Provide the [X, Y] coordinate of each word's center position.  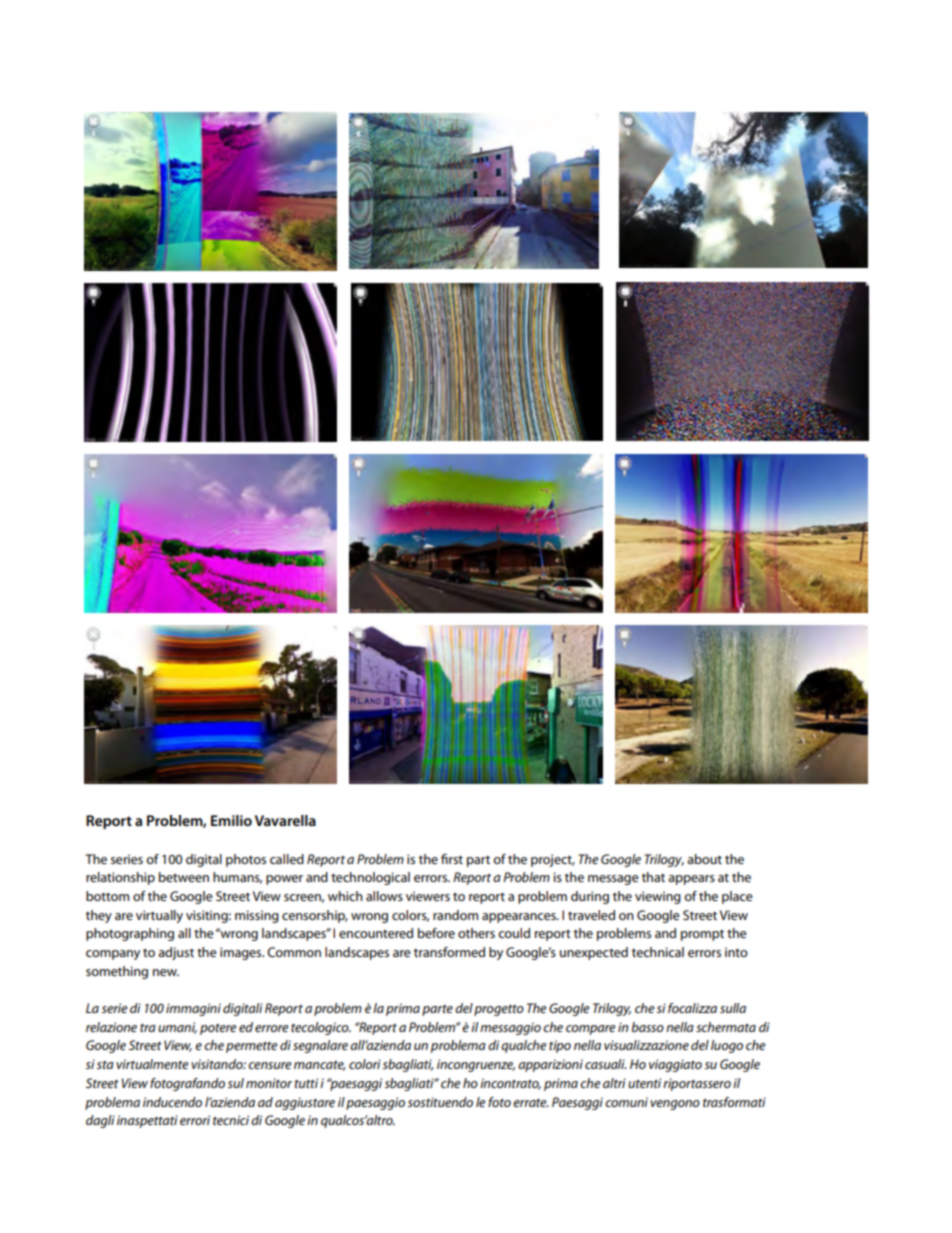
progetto [499, 1010]
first [452, 859]
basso [648, 1027]
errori [195, 1120]
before [436, 933]
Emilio [231, 820]
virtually [159, 916]
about [704, 859]
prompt [702, 935]
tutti [306, 1083]
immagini [193, 1009]
